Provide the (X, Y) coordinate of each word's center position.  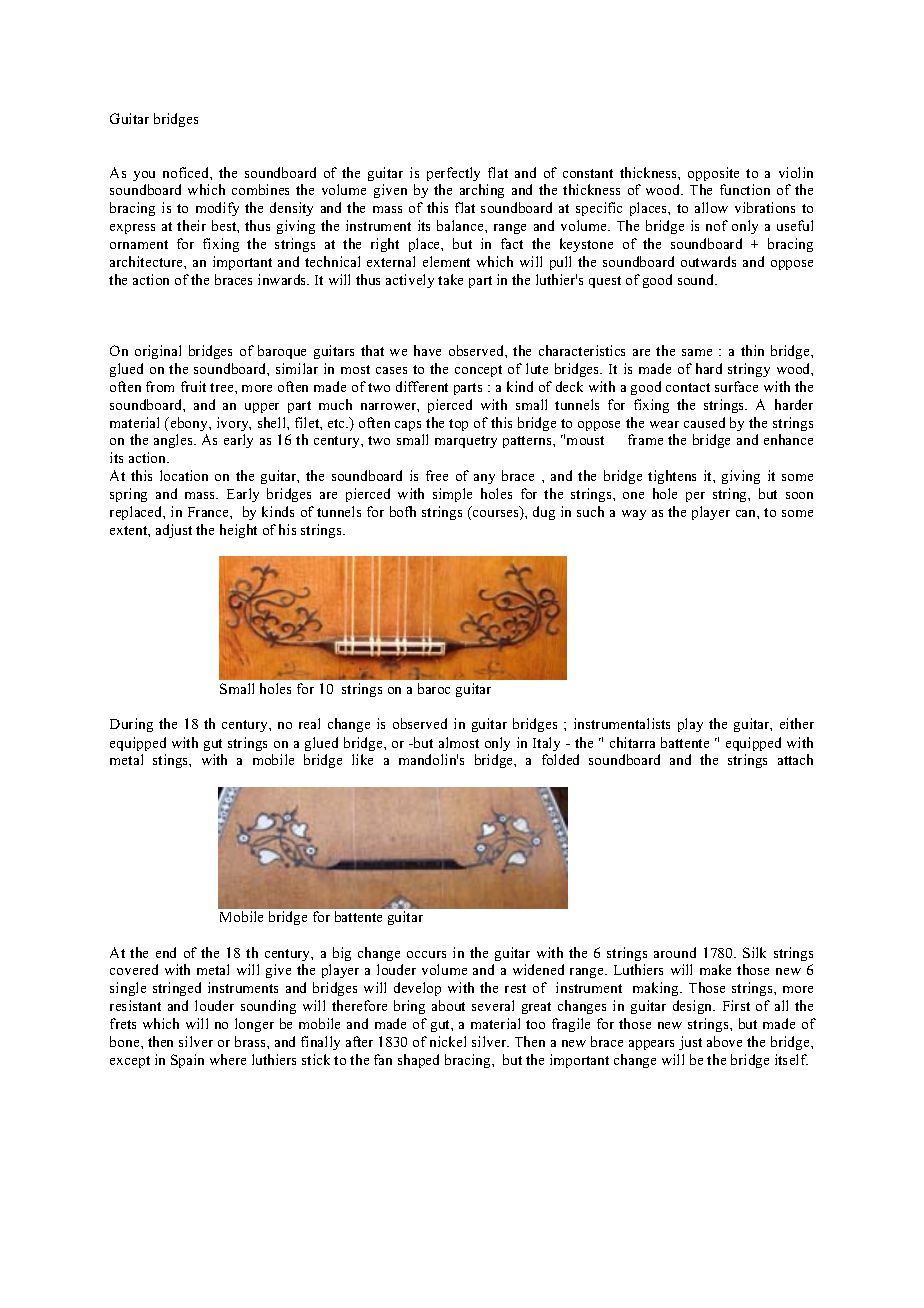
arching (482, 191)
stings (172, 761)
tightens (672, 477)
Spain (187, 1061)
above (724, 1041)
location (184, 475)
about (448, 1005)
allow (711, 207)
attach (795, 759)
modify (217, 209)
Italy (546, 744)
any (484, 479)
